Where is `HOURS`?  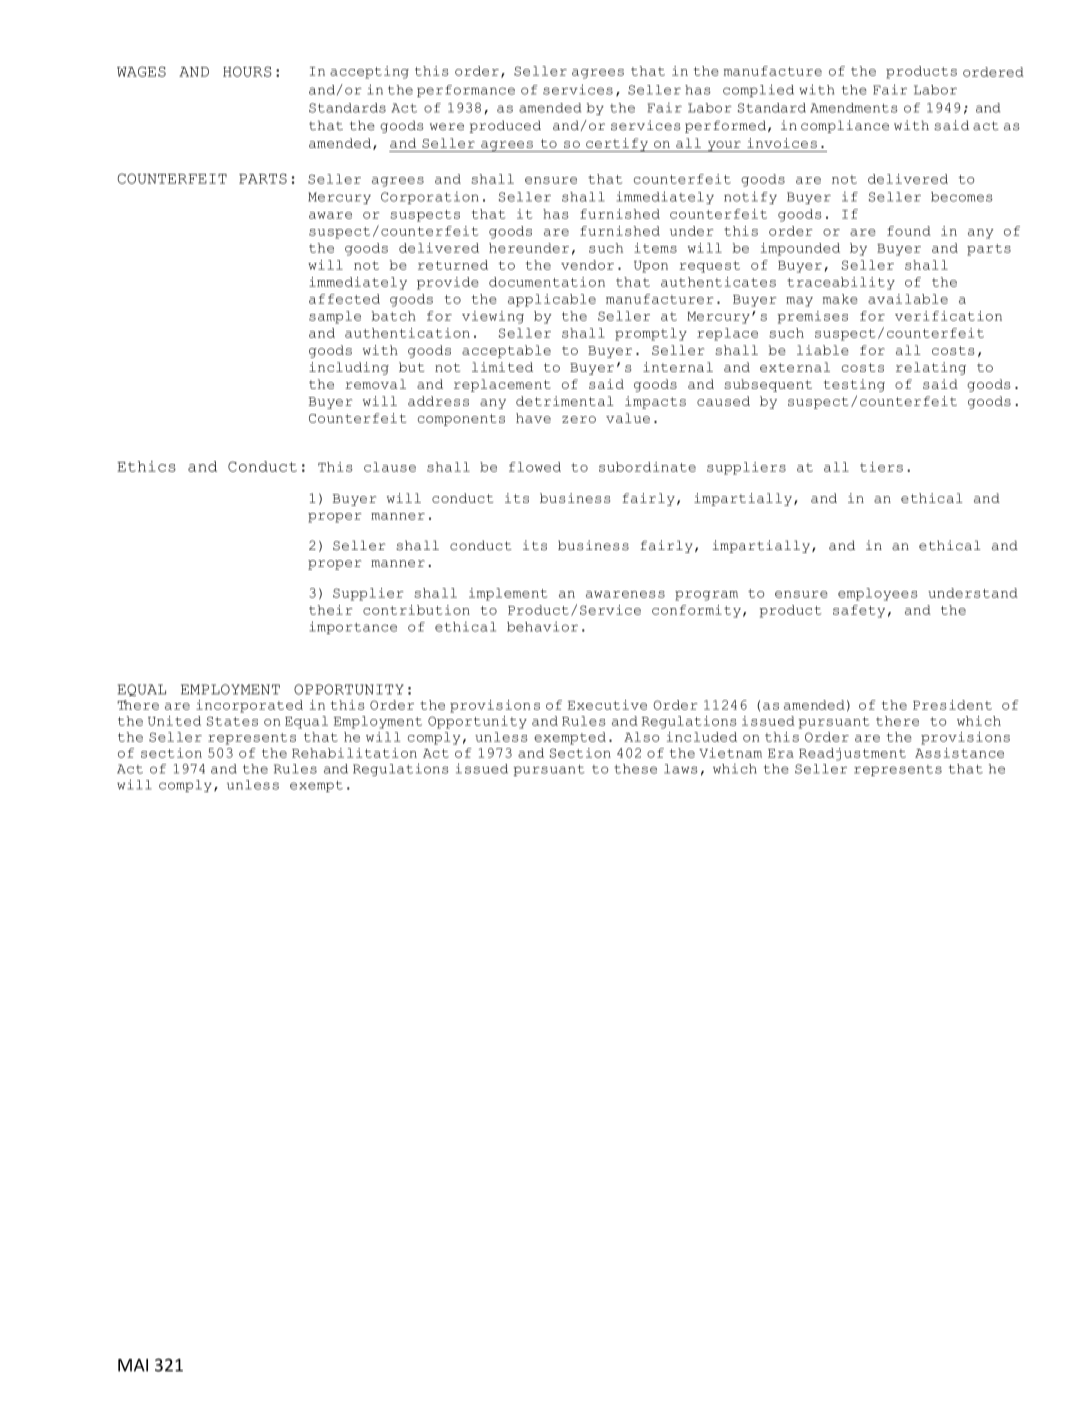 HOURS is located at coordinates (247, 71).
